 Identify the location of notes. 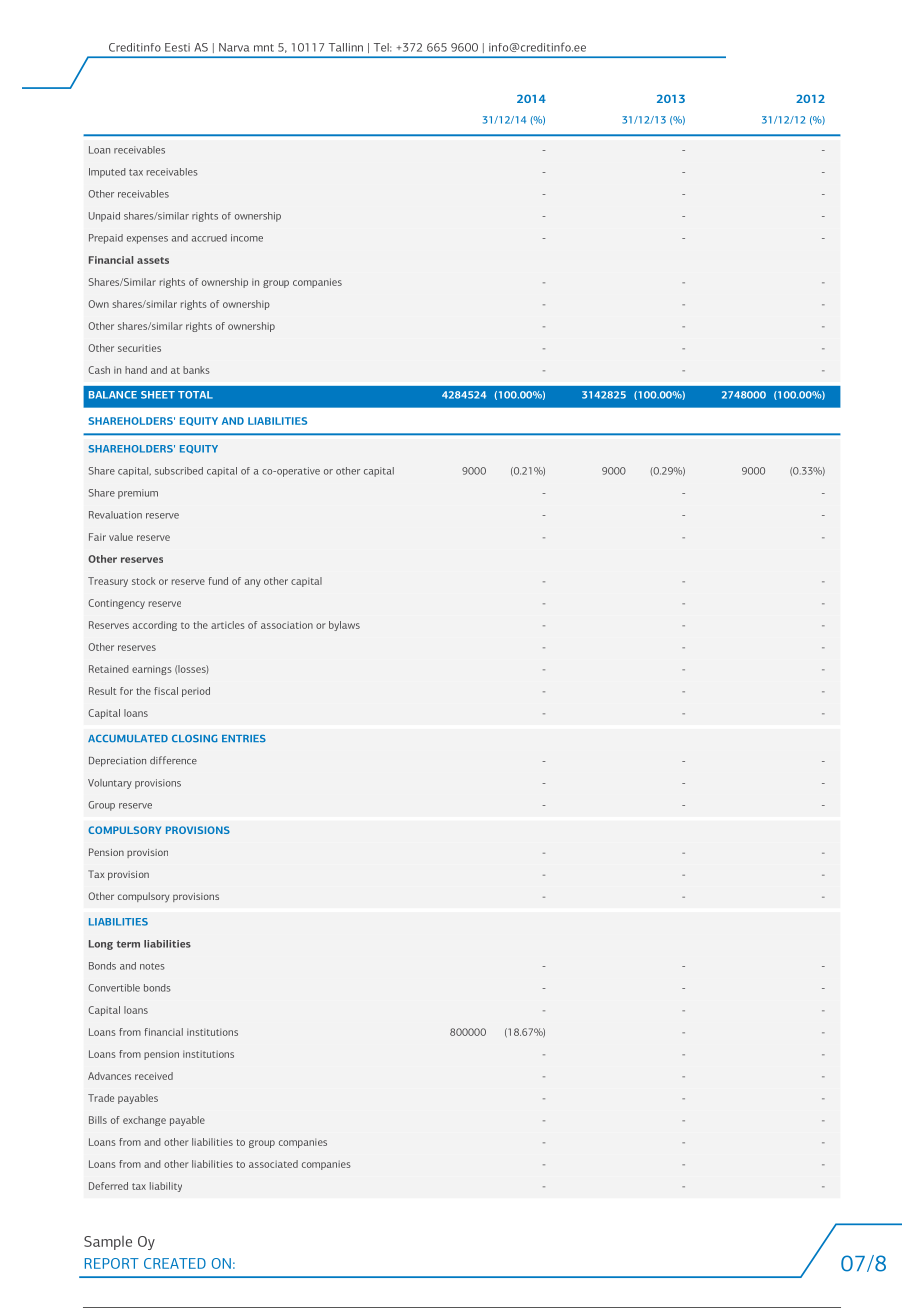
(152, 966).
